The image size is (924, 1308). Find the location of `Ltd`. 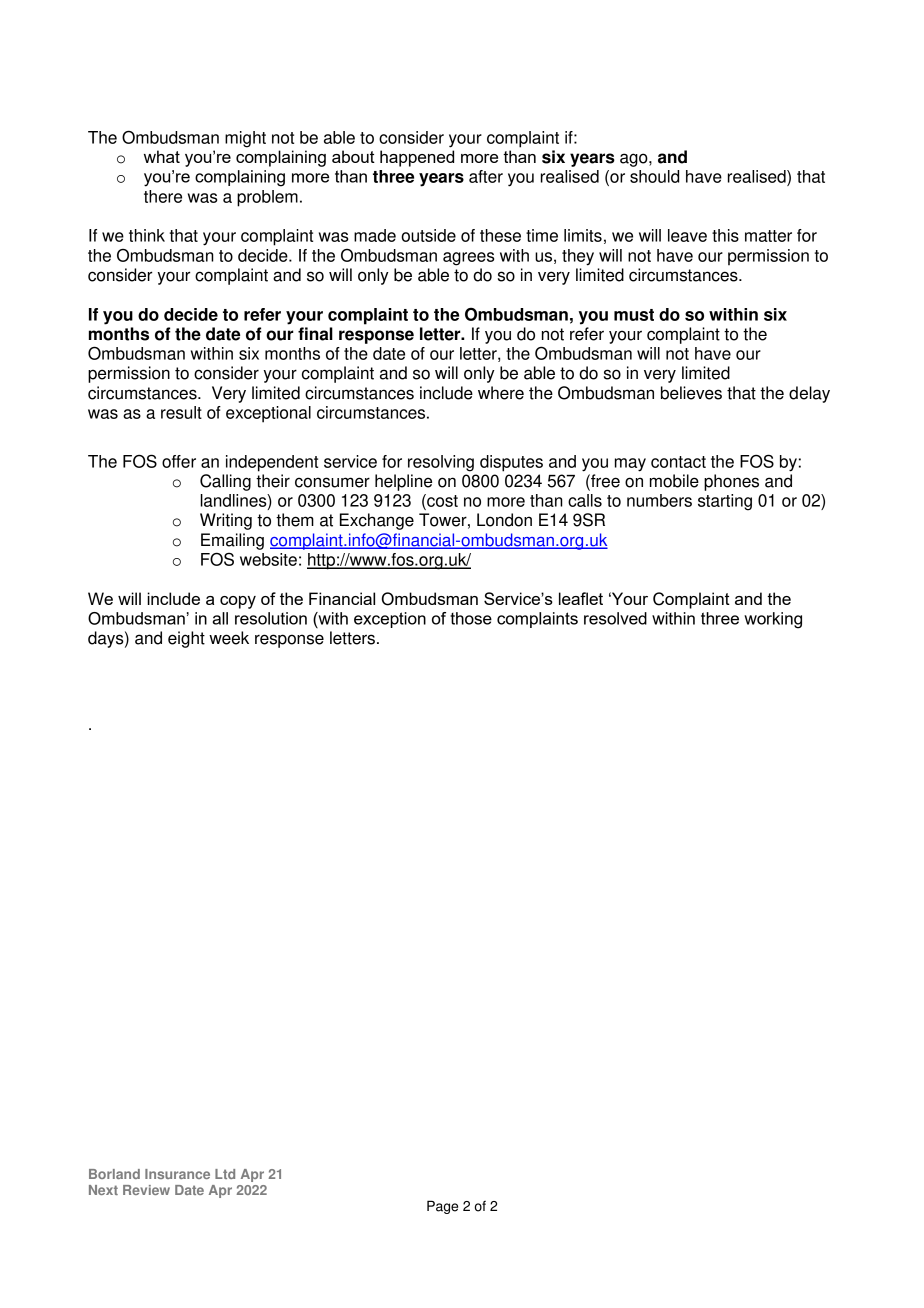

Ltd is located at coordinates (225, 1174).
